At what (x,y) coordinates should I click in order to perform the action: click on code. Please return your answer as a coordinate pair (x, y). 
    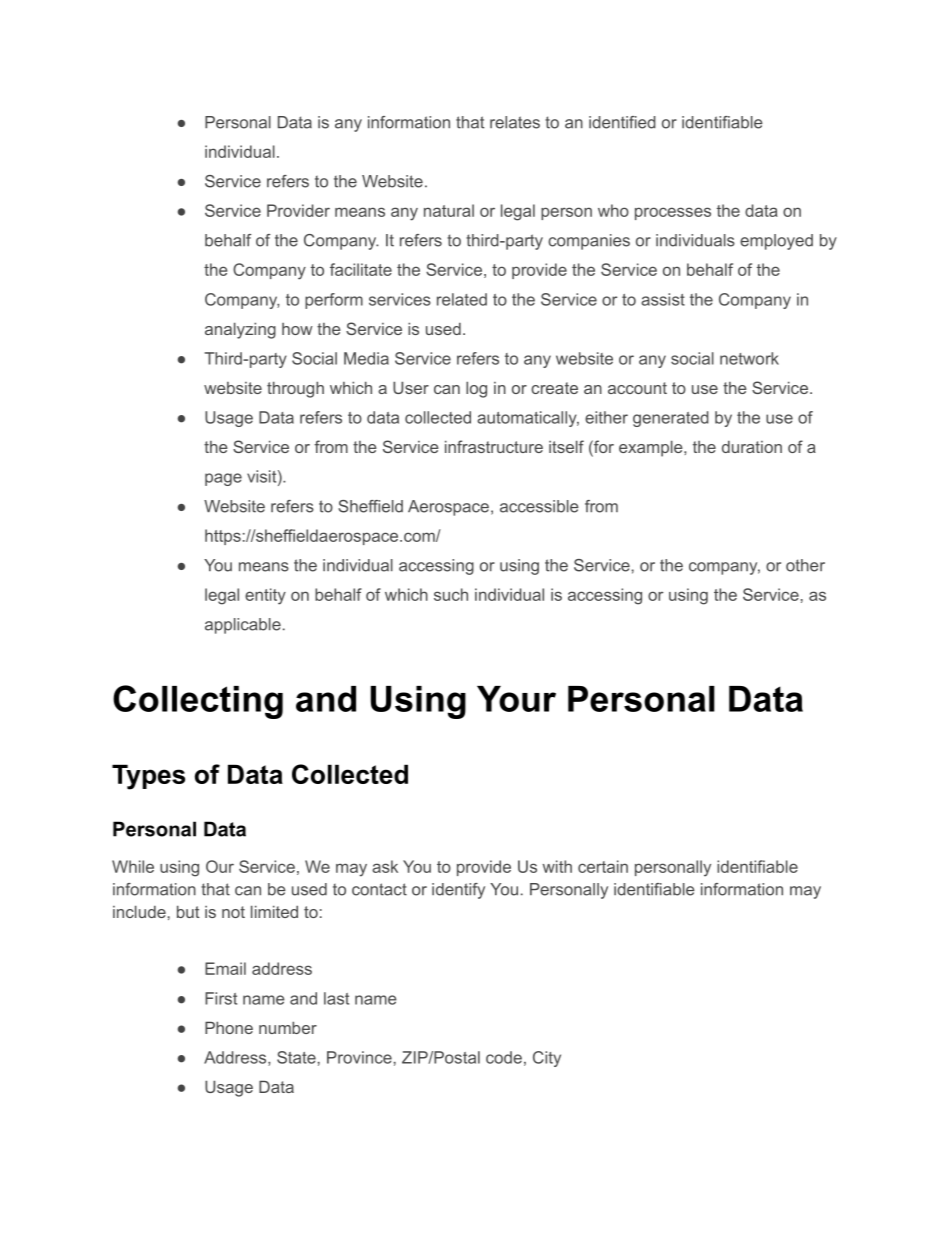
    Looking at the image, I should click on (504, 1057).
